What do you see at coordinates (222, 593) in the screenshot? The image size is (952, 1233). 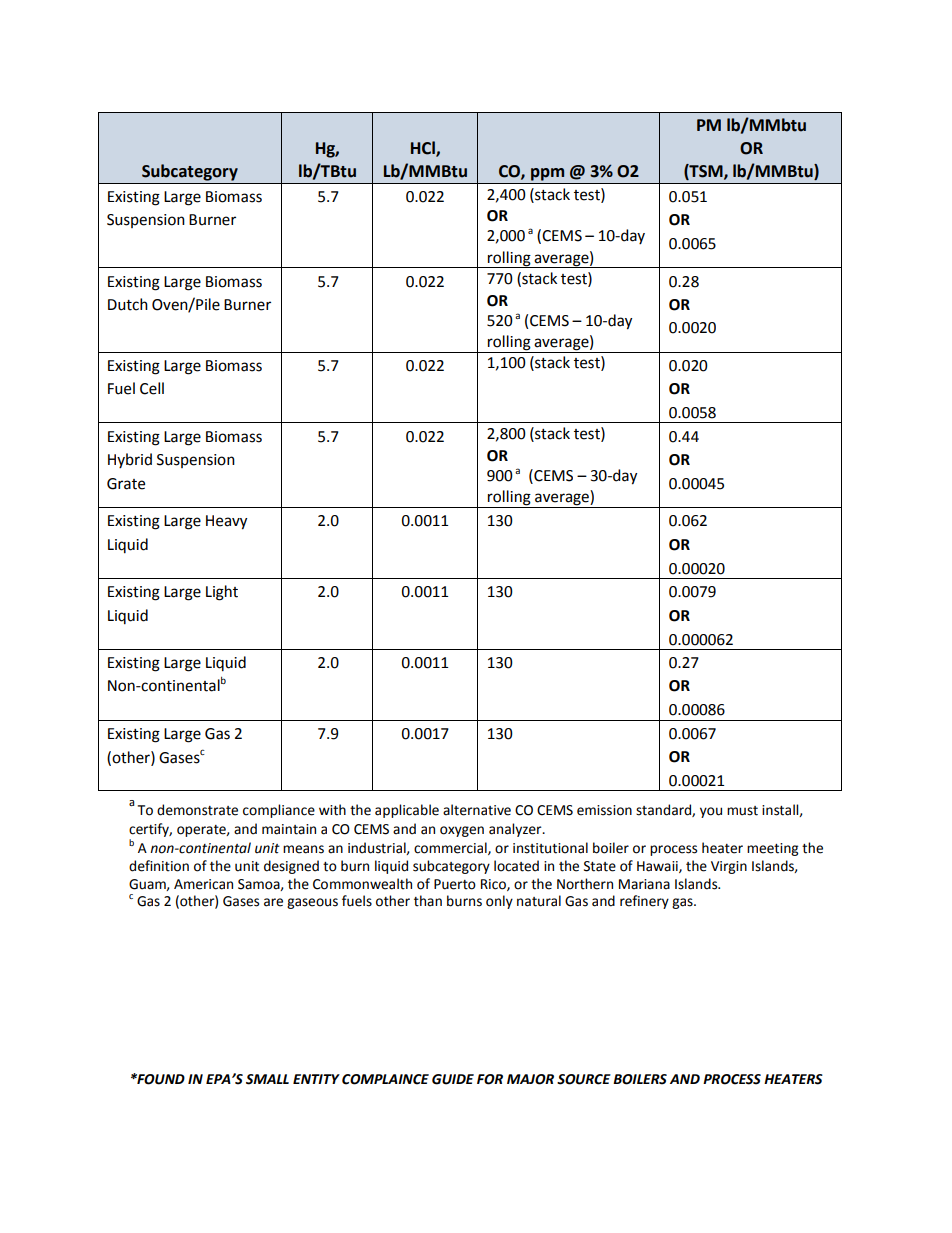 I see `Light` at bounding box center [222, 593].
